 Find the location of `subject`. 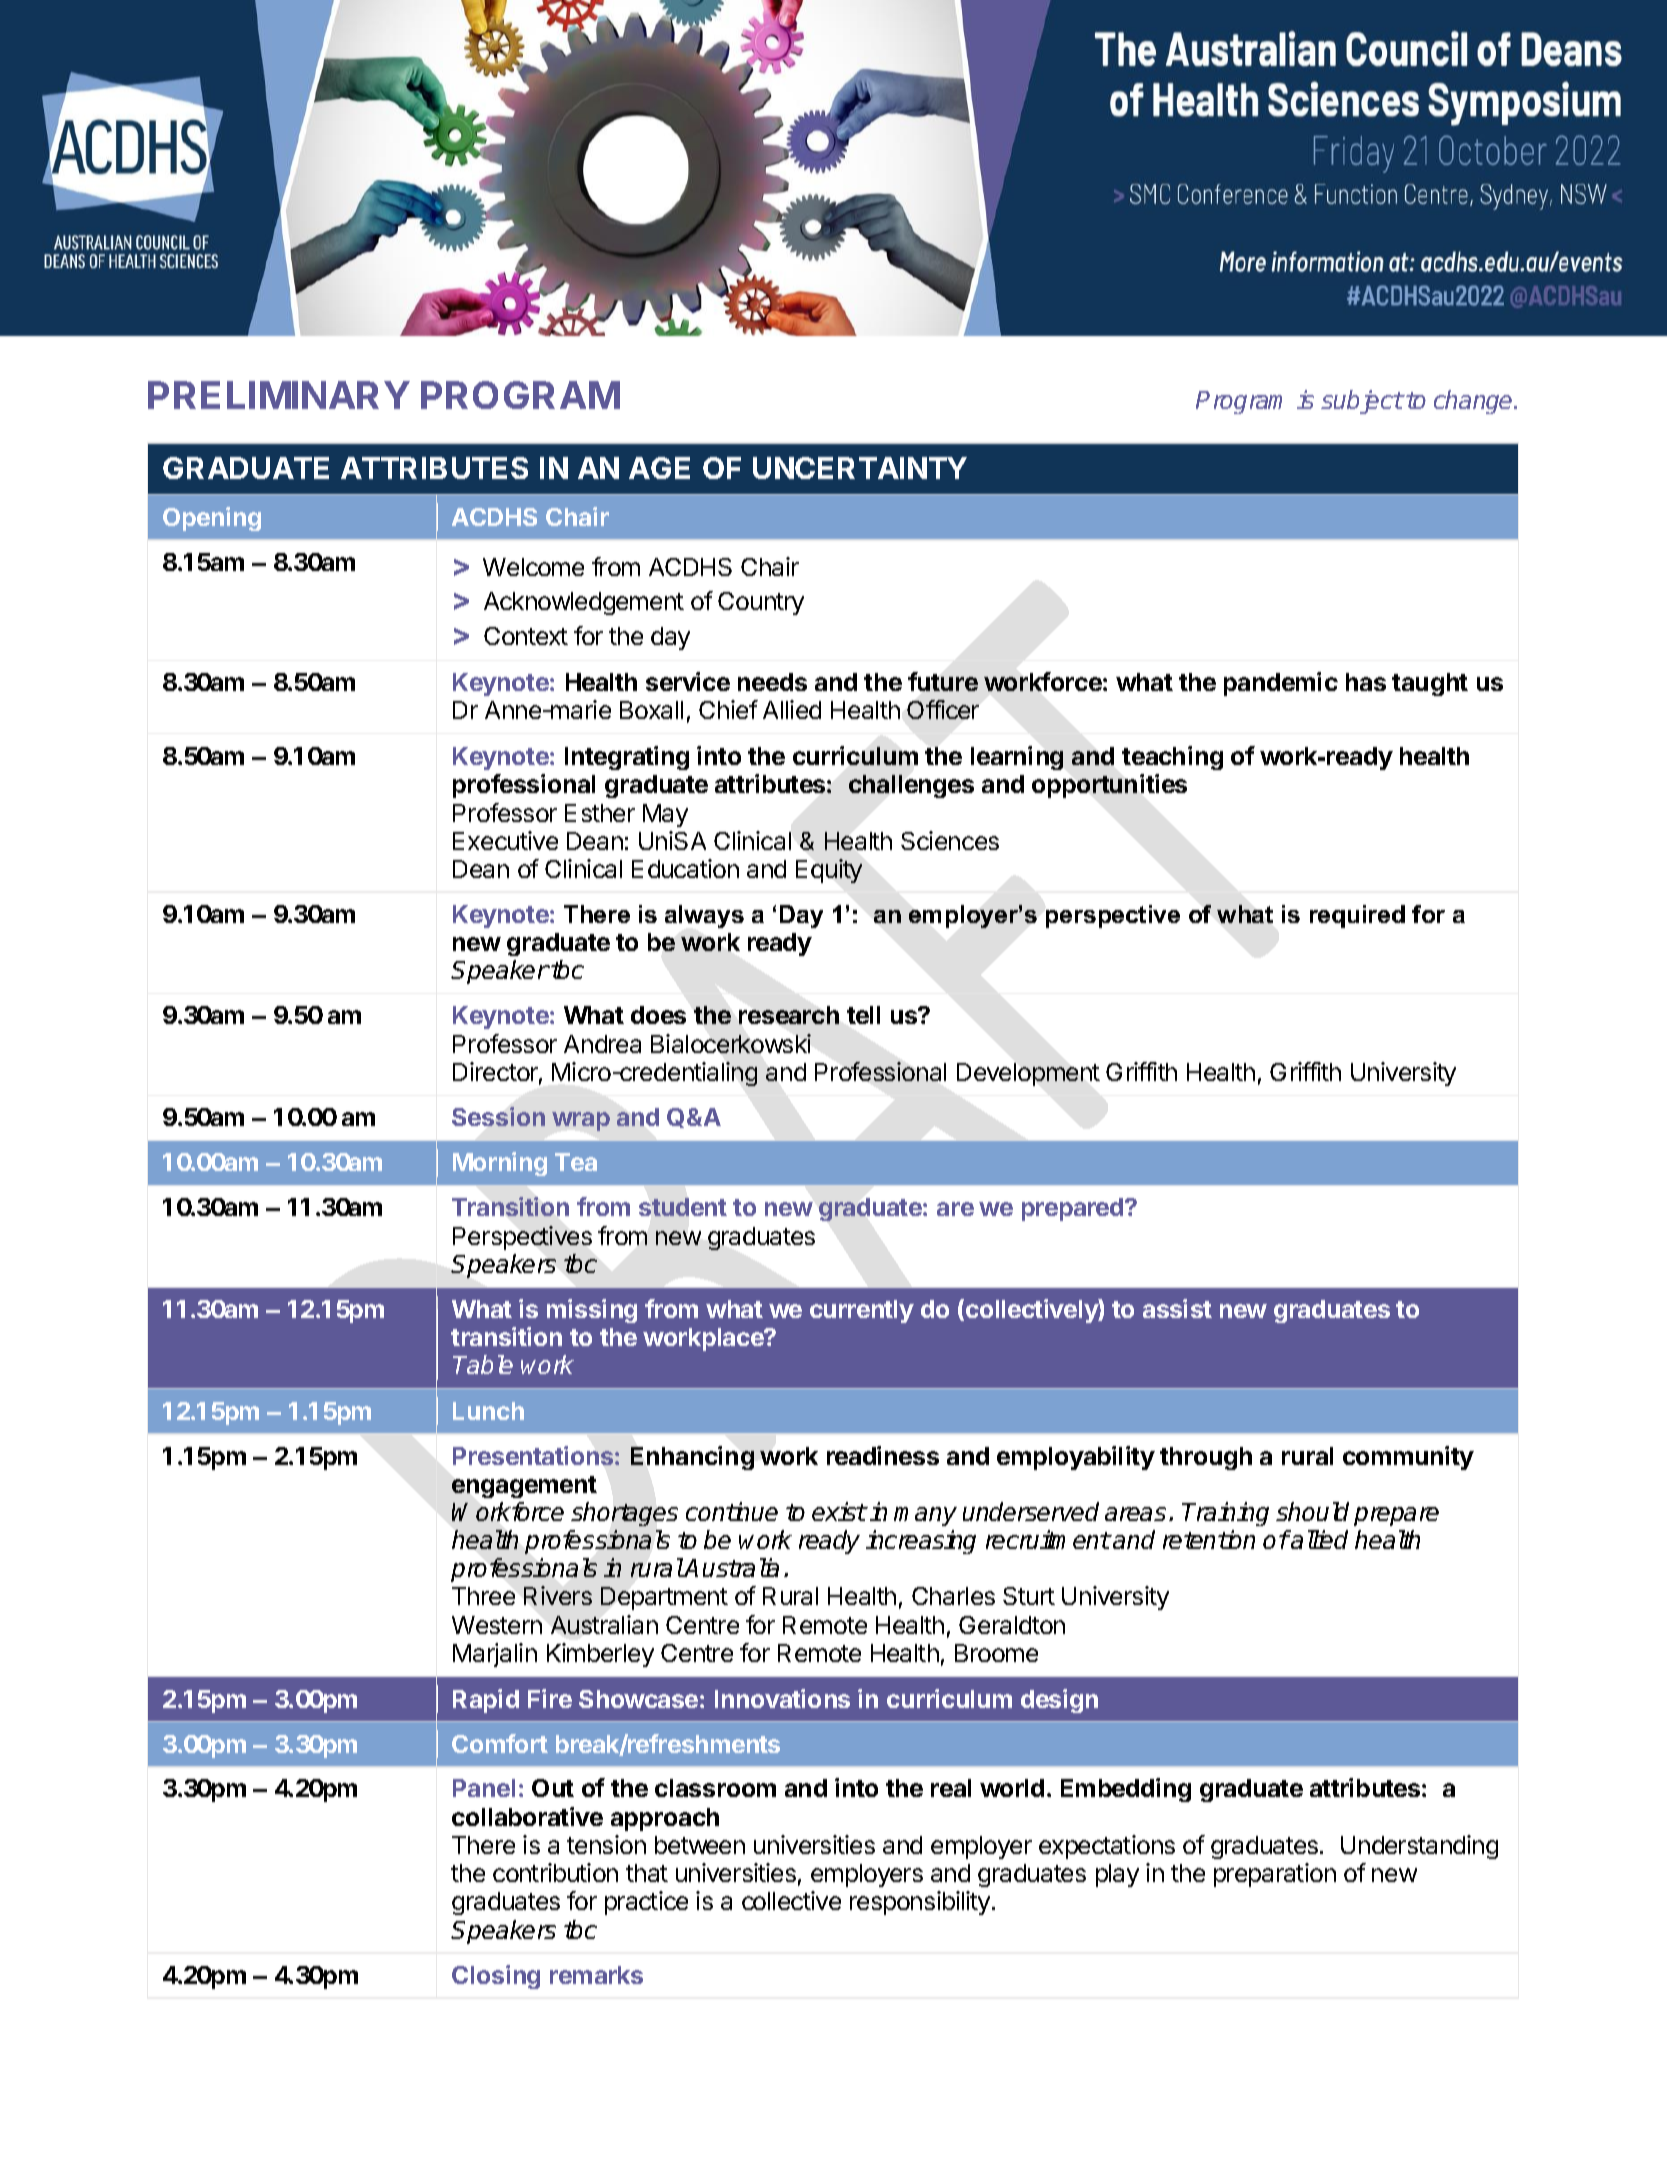

subject is located at coordinates (1362, 402).
